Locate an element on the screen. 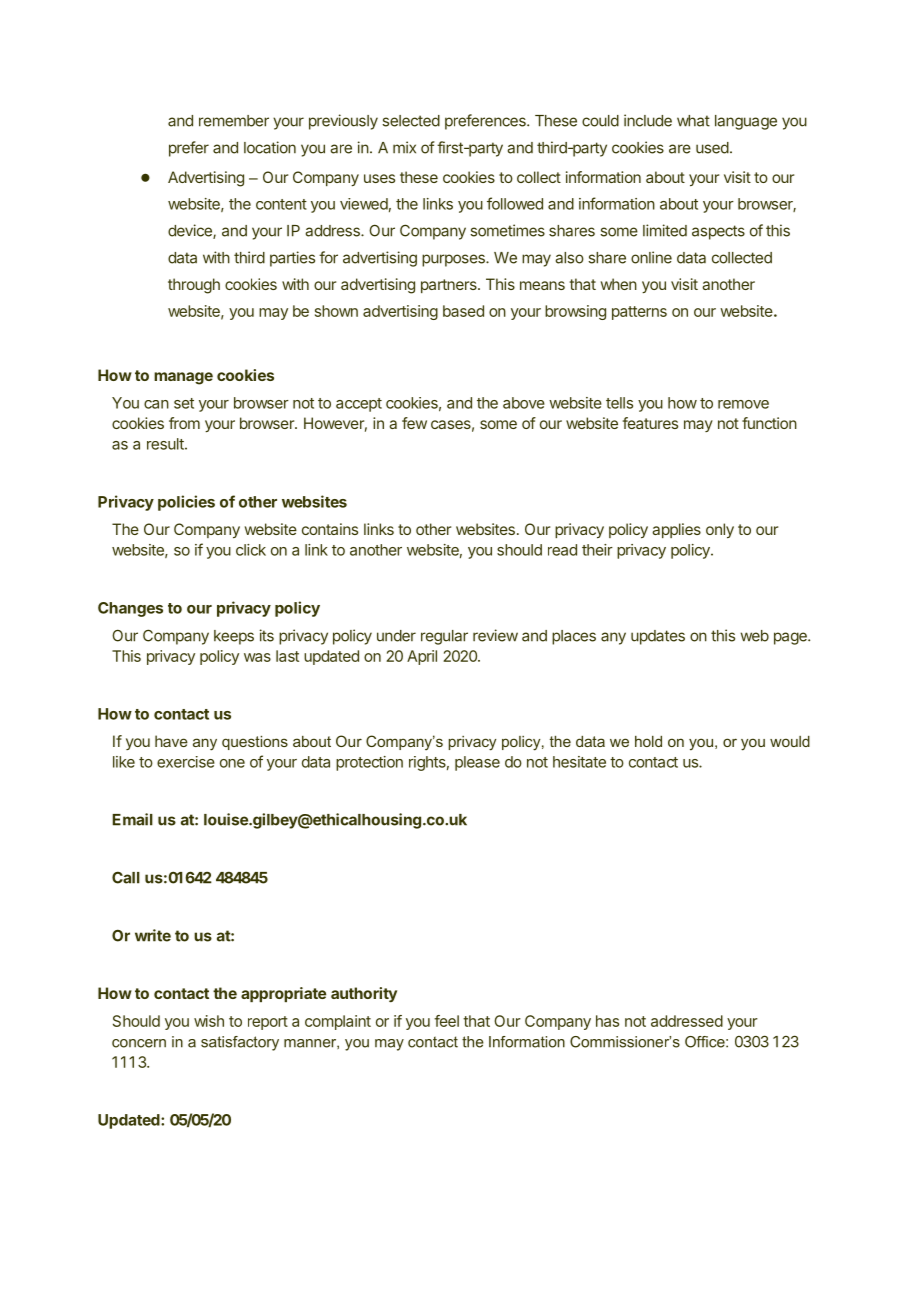 The width and height of the screenshot is (924, 1307). used is located at coordinates (712, 148).
